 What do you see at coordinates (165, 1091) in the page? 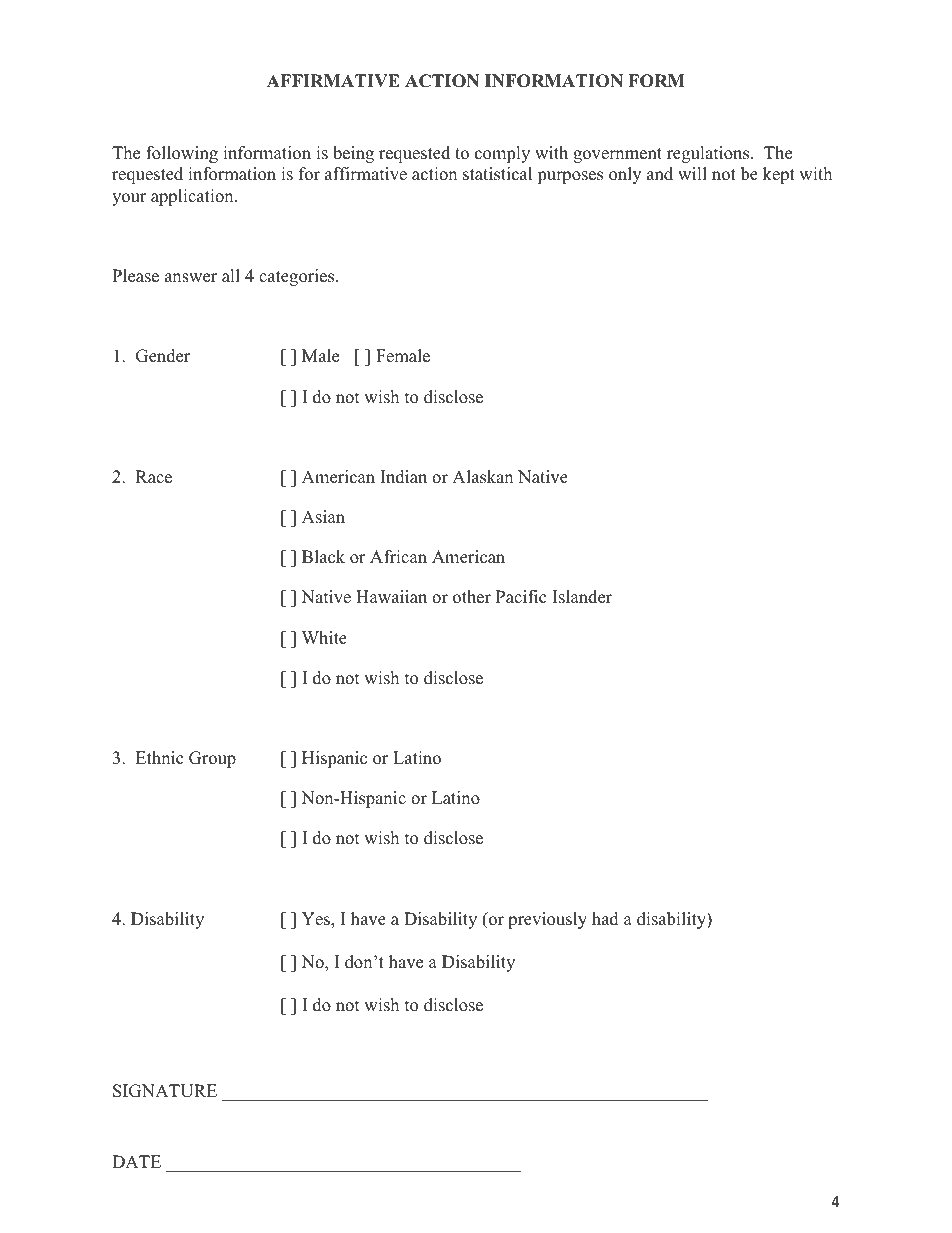
I see `SIGNATURE` at bounding box center [165, 1091].
